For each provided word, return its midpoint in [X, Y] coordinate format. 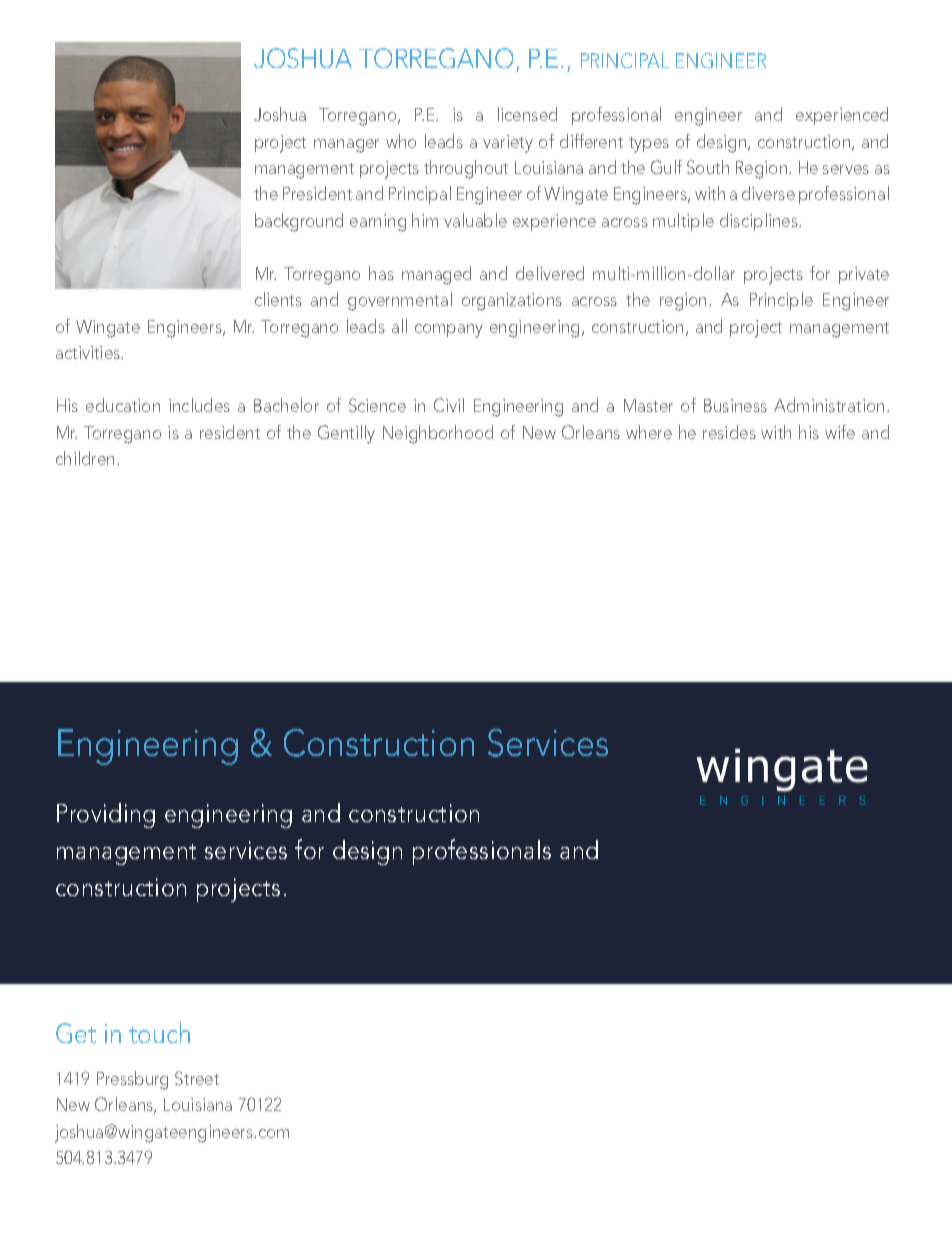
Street [197, 1078]
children [85, 458]
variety [508, 144]
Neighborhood [438, 434]
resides [729, 432]
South [708, 167]
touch [159, 1032]
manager [346, 146]
